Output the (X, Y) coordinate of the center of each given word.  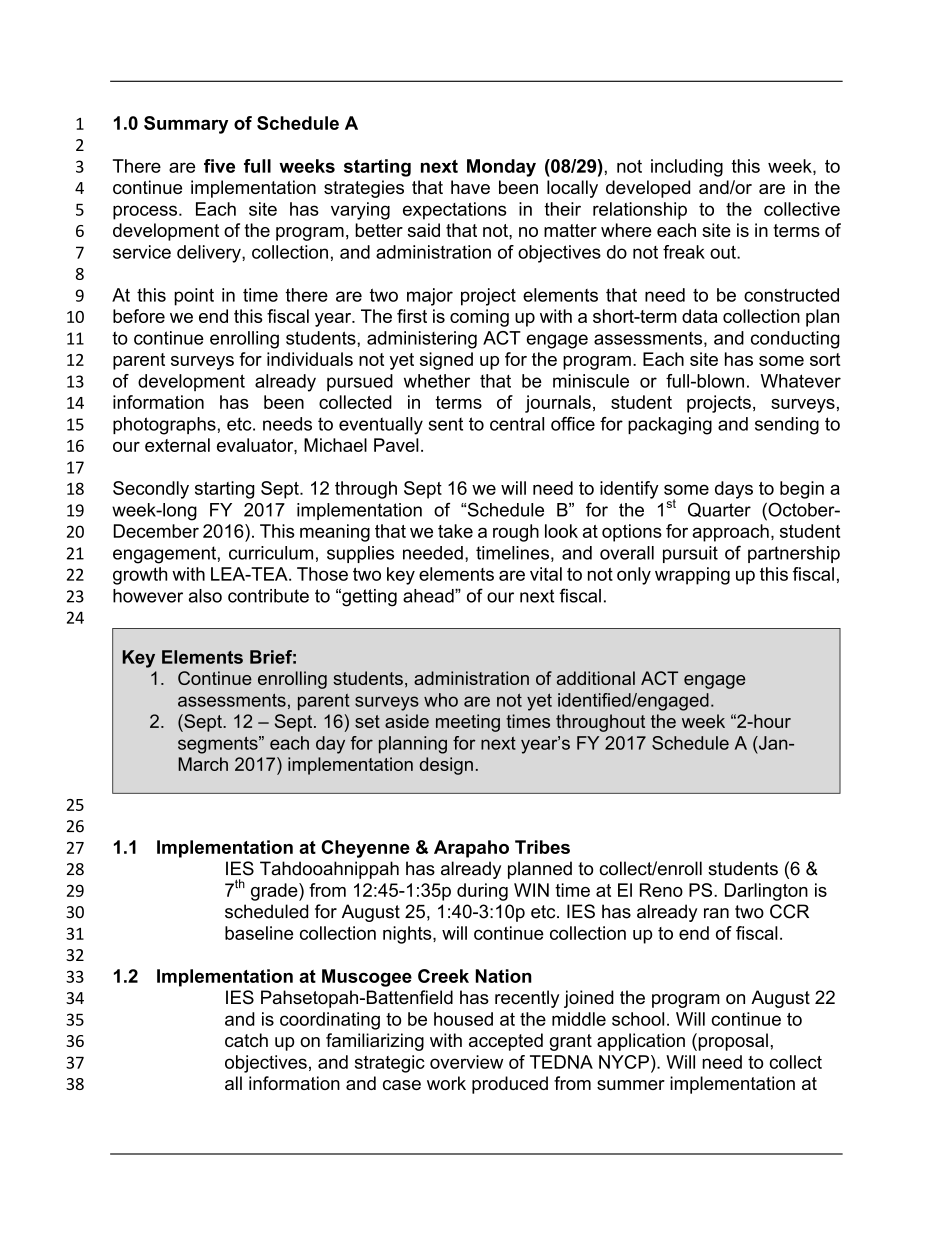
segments (219, 745)
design (446, 766)
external (177, 445)
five (219, 166)
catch (246, 1040)
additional (596, 678)
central (517, 424)
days (734, 490)
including (687, 168)
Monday (501, 168)
